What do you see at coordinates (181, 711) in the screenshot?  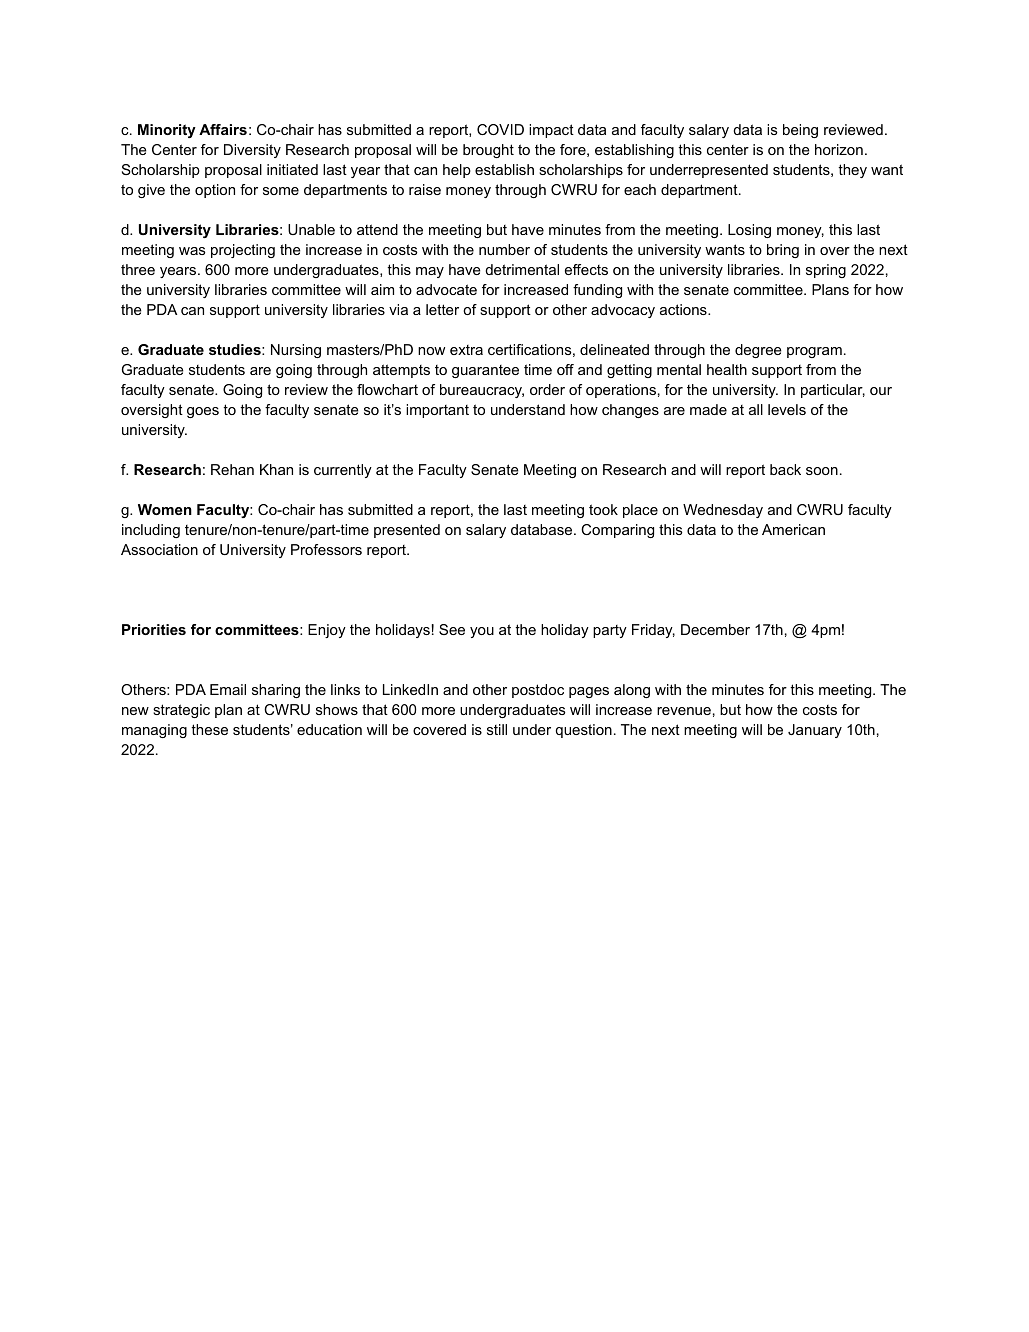 I see `strategic` at bounding box center [181, 711].
